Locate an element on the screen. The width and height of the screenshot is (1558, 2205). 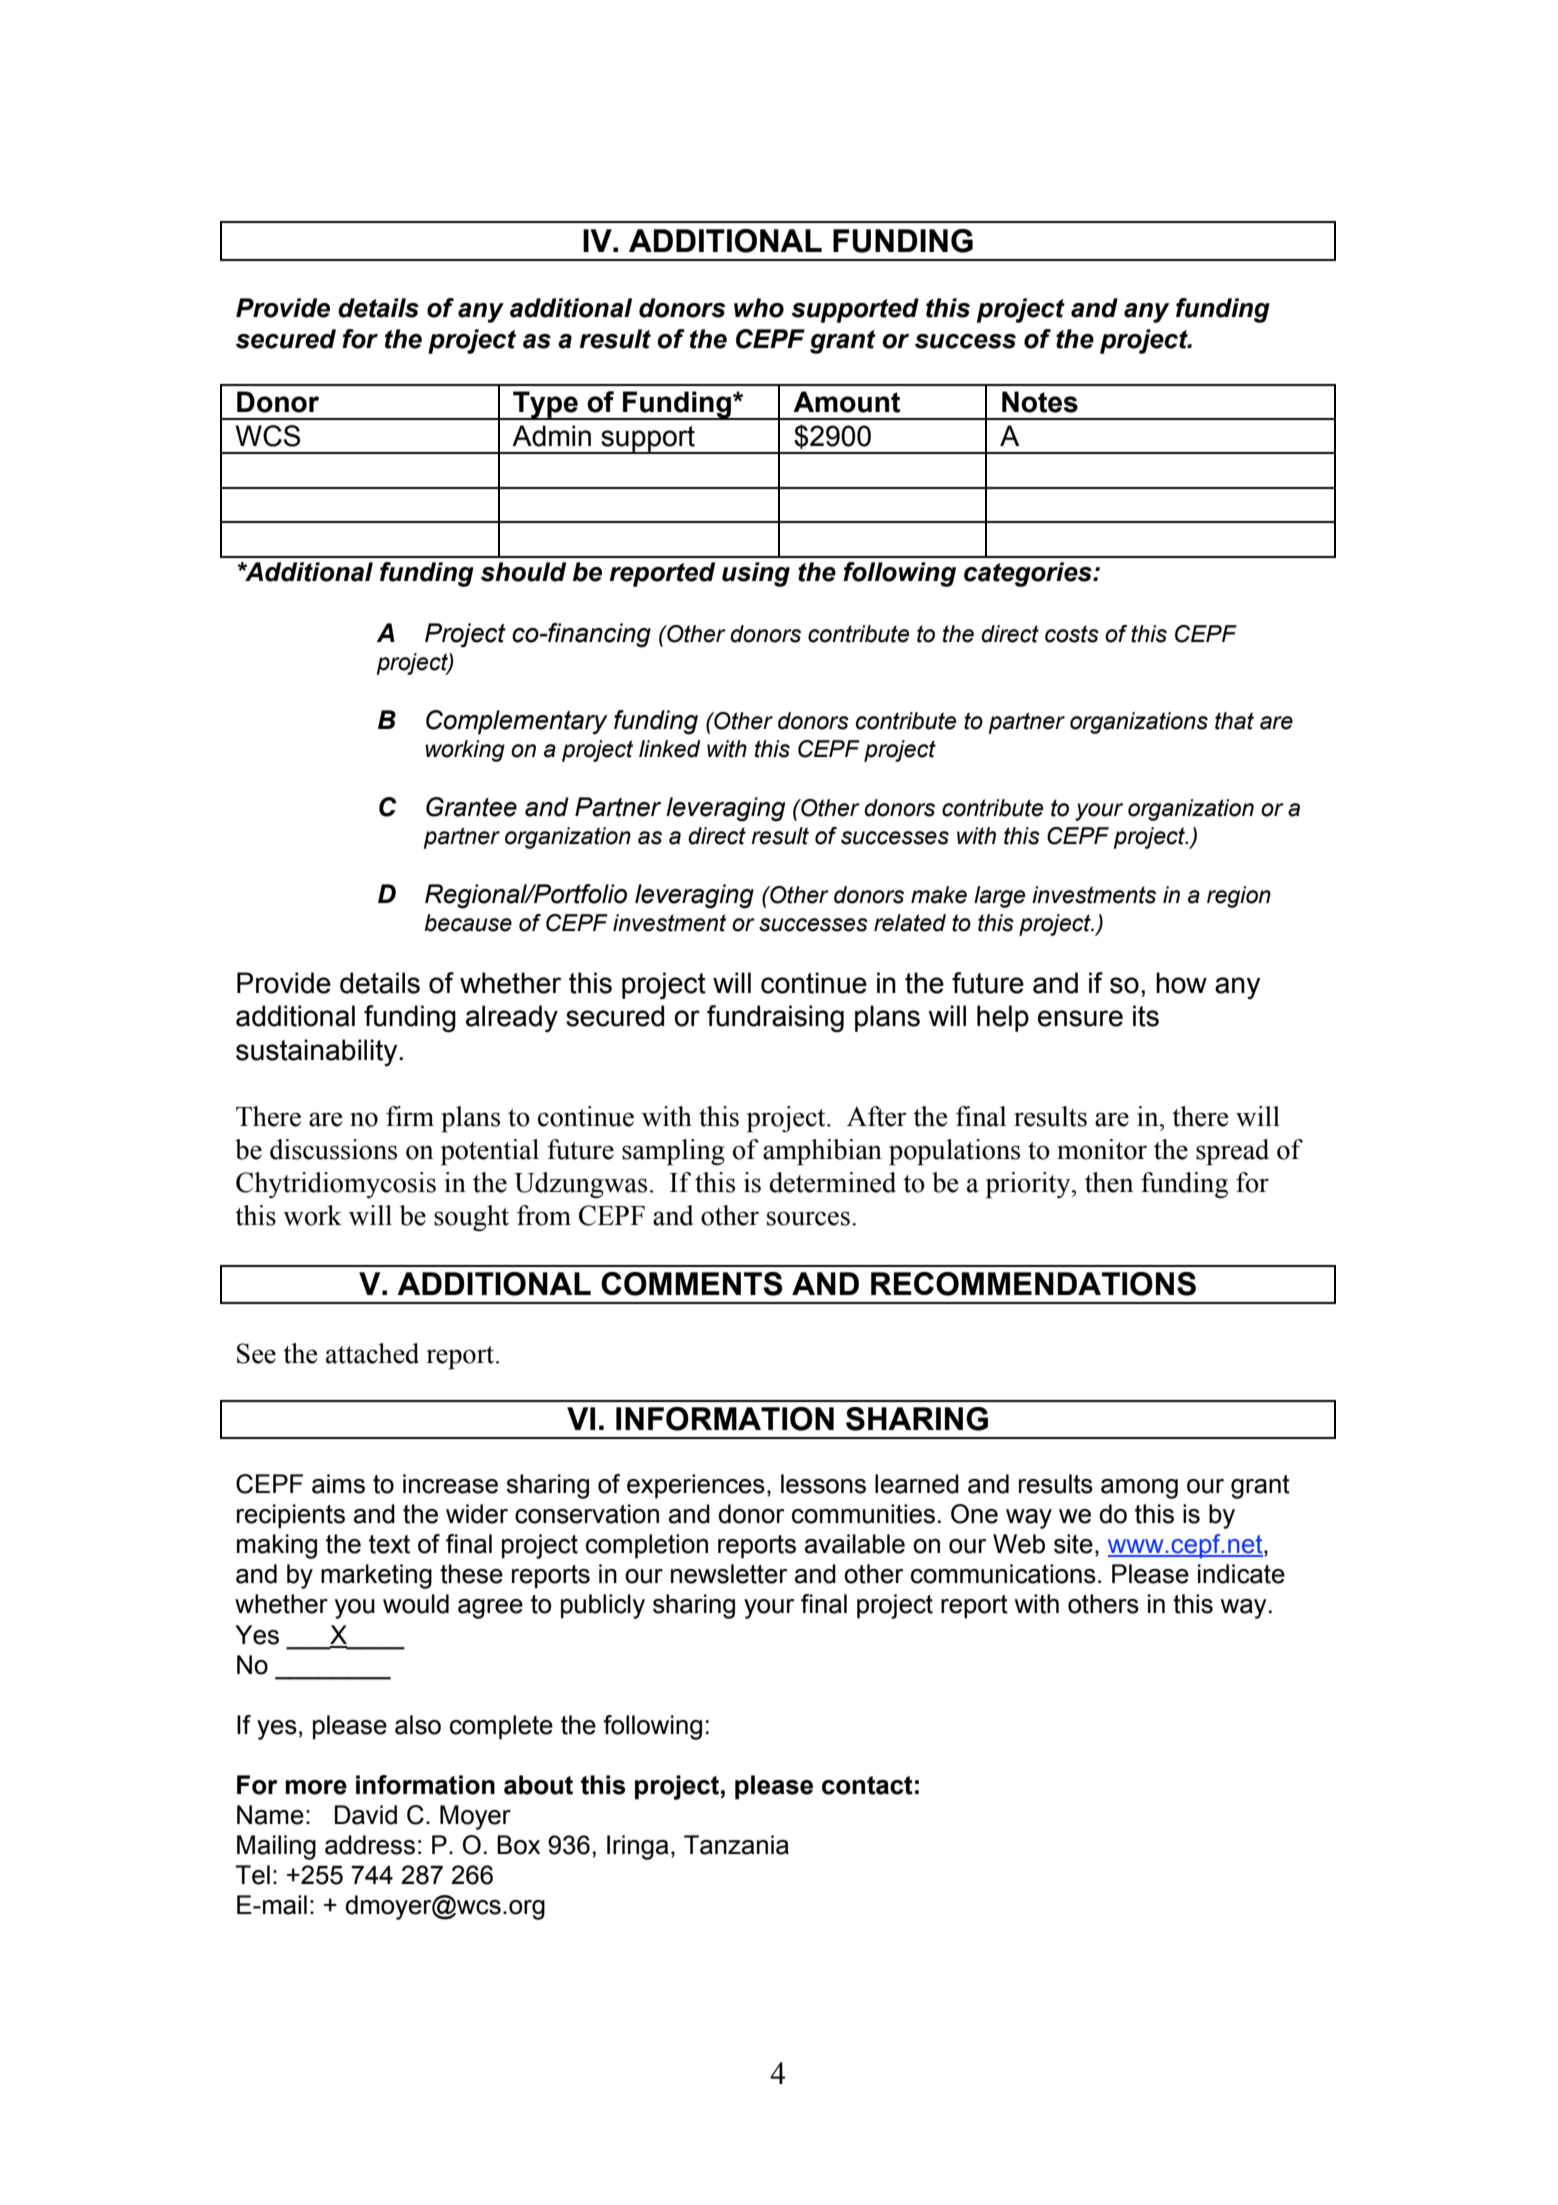
Notes is located at coordinates (1040, 402).
